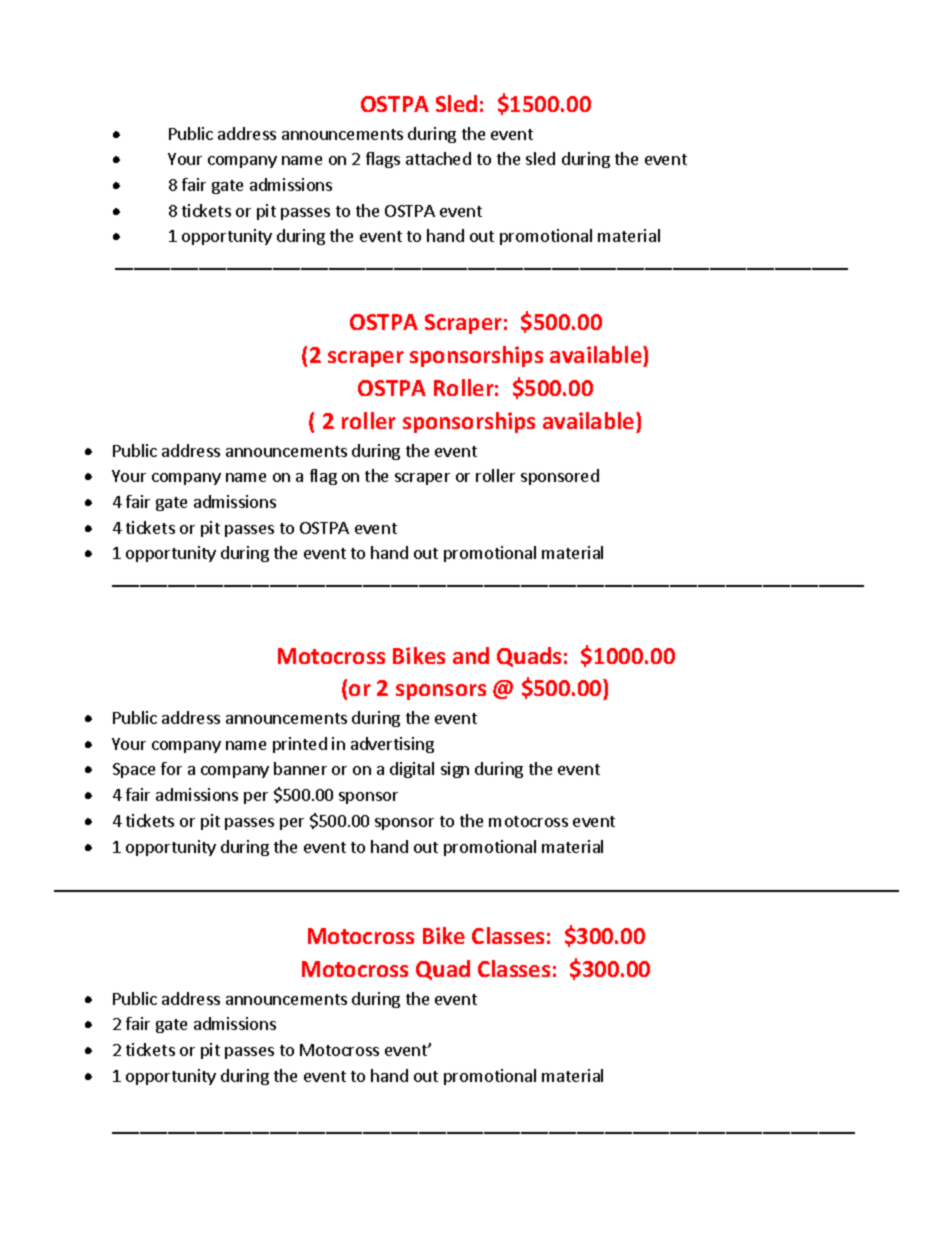  Describe the element at coordinates (300, 745) in the screenshot. I see `printed` at that location.
